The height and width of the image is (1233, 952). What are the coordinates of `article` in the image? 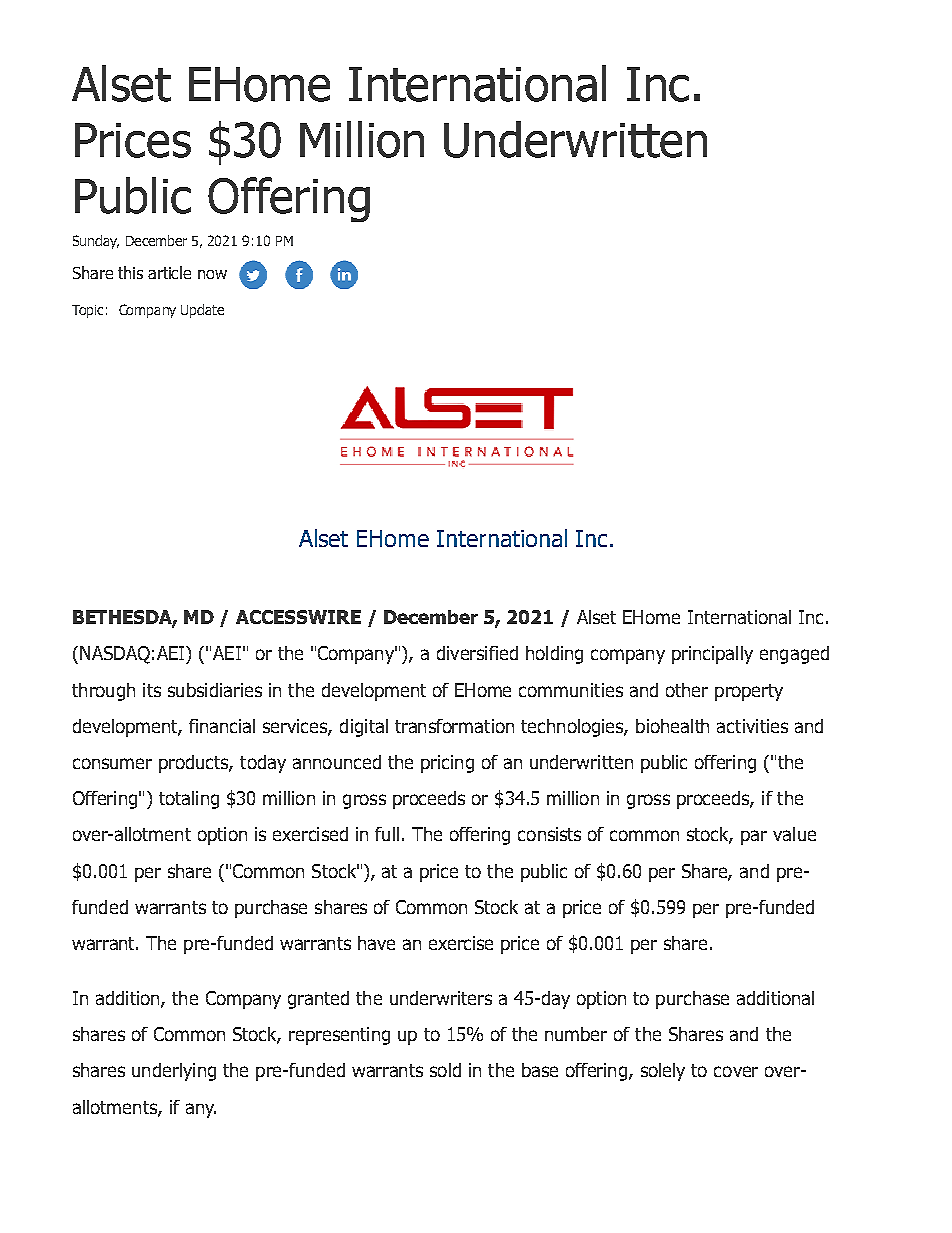 It's located at (169, 272).
